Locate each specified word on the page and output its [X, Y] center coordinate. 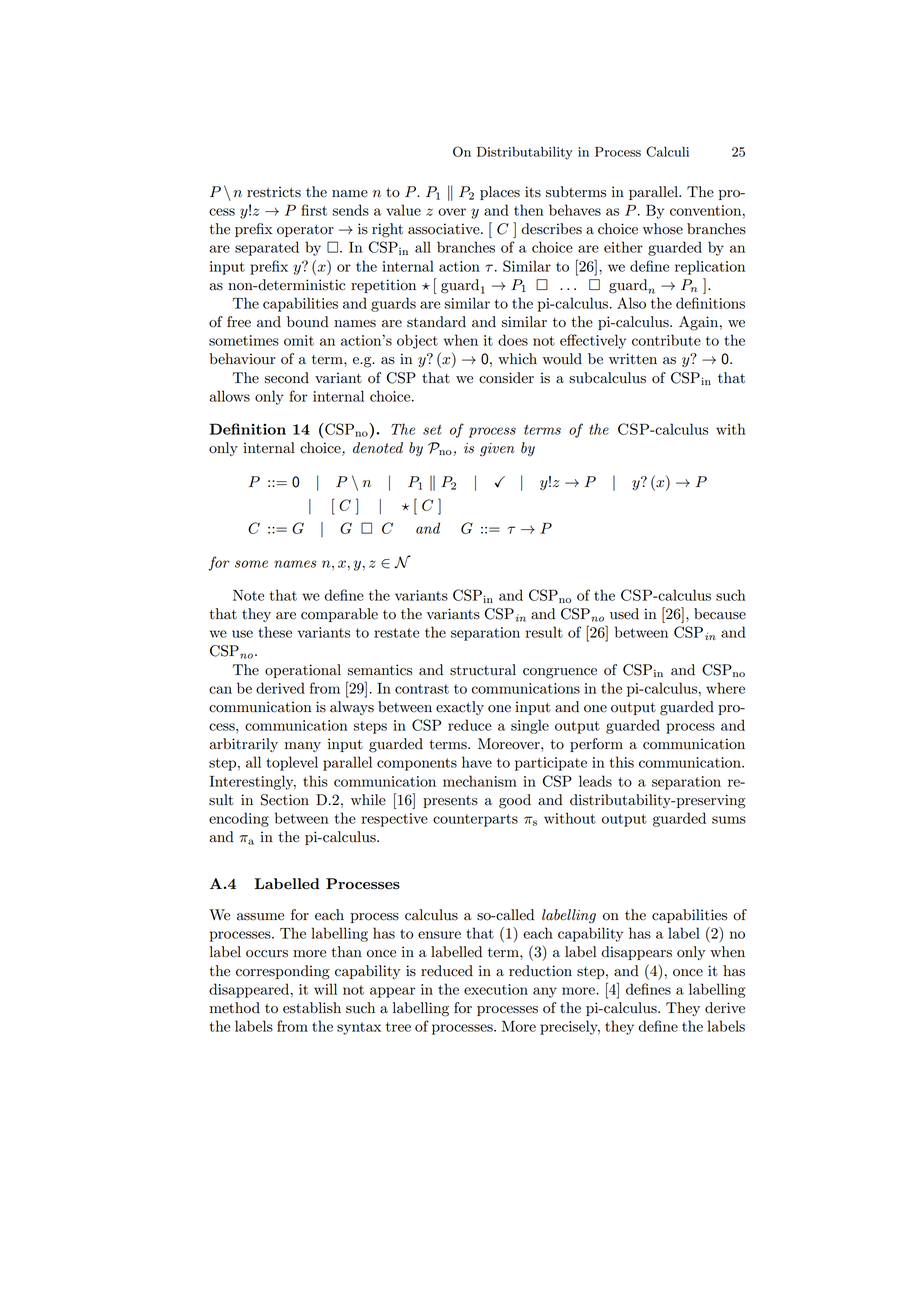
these [275, 632]
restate [396, 633]
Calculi [667, 151]
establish [312, 1008]
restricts [274, 192]
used [624, 614]
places [500, 193]
